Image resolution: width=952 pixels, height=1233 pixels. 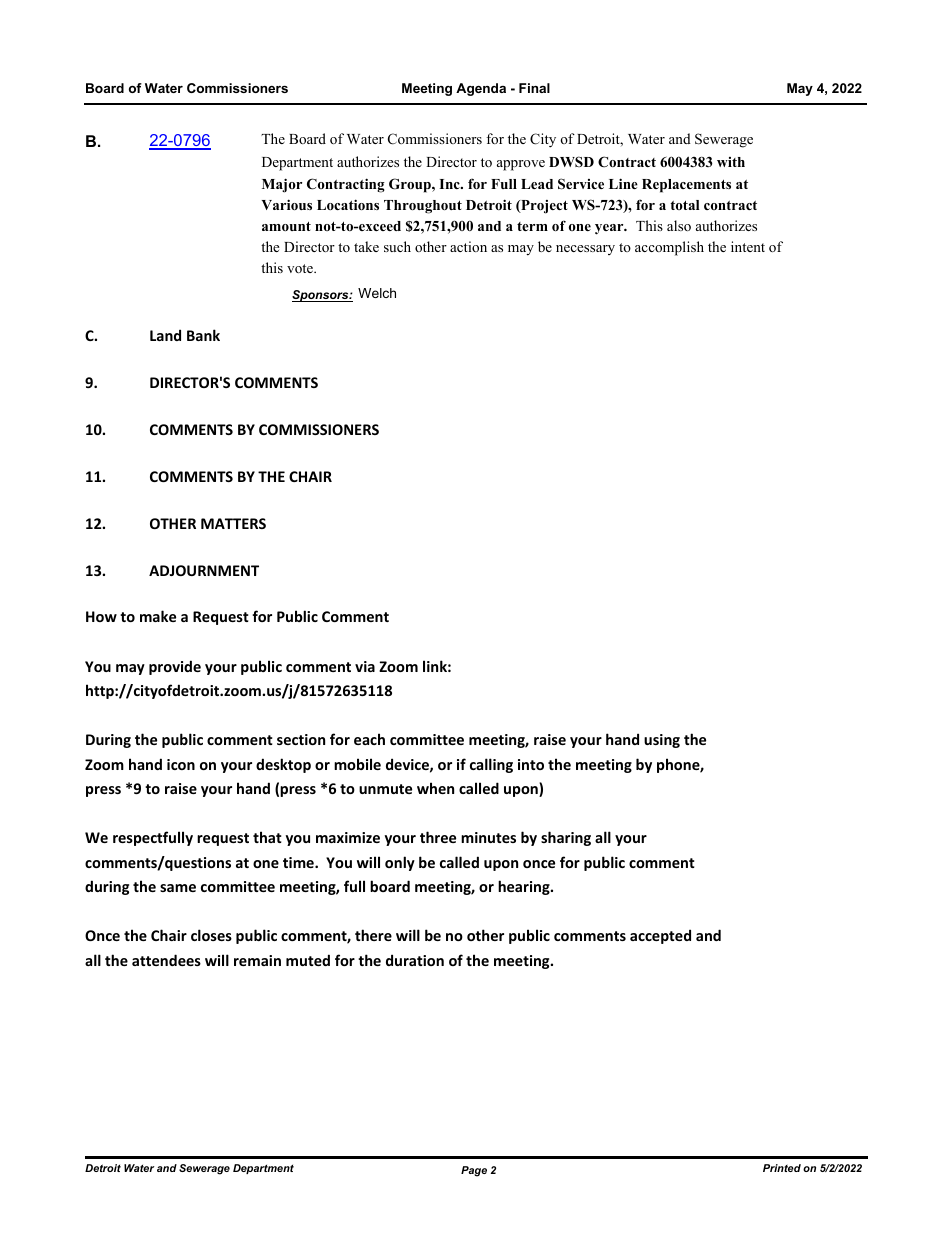 I want to click on attendees, so click(x=166, y=960).
